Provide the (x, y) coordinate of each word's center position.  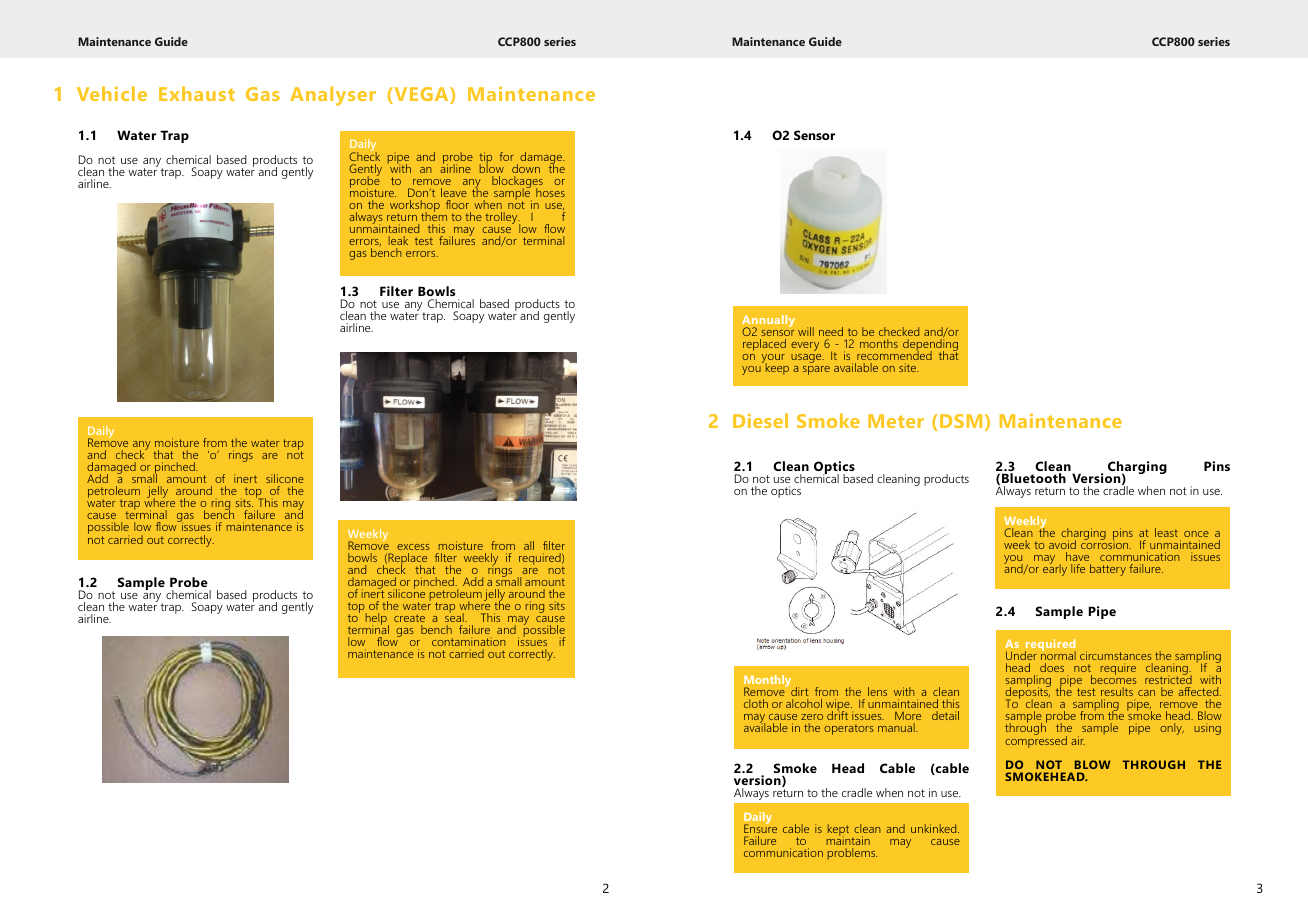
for (506, 156)
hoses (550, 192)
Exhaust (197, 93)
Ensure (760, 828)
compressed (1036, 740)
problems (852, 854)
